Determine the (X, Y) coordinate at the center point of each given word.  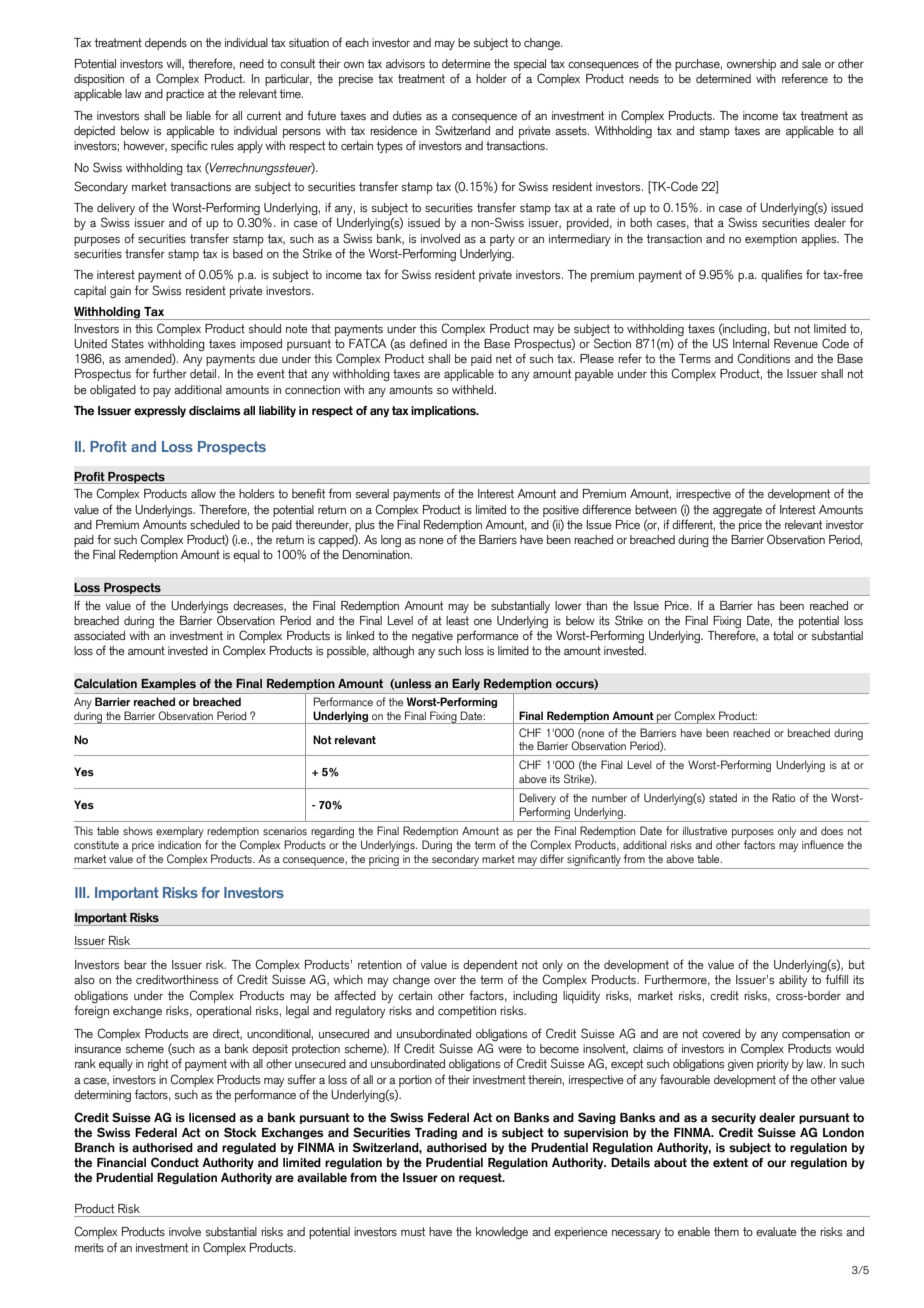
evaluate (776, 1231)
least (457, 620)
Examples (168, 684)
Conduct (175, 1162)
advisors (405, 64)
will (174, 64)
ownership (751, 65)
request (481, 1178)
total (783, 635)
